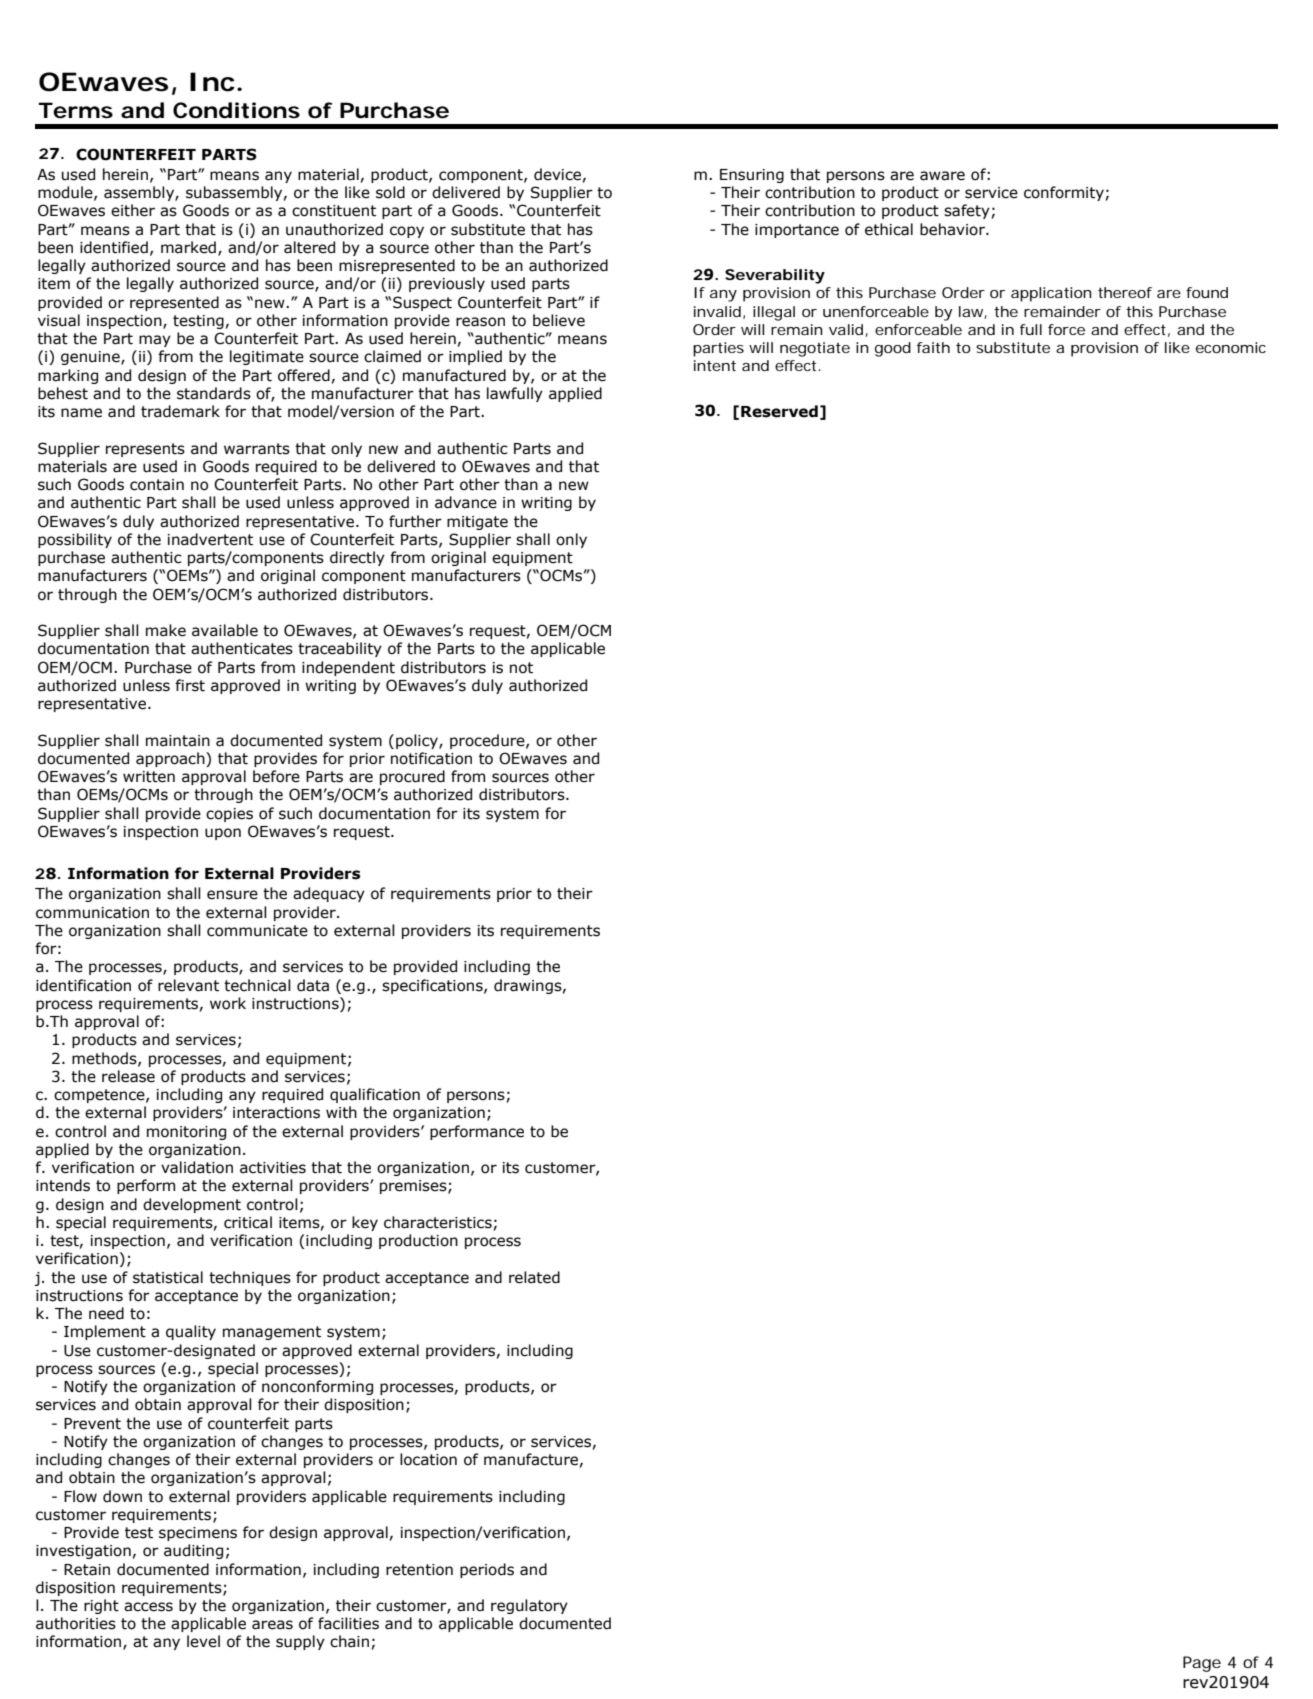 The width and height of the screenshot is (1313, 1699). I want to click on level, so click(203, 1641).
